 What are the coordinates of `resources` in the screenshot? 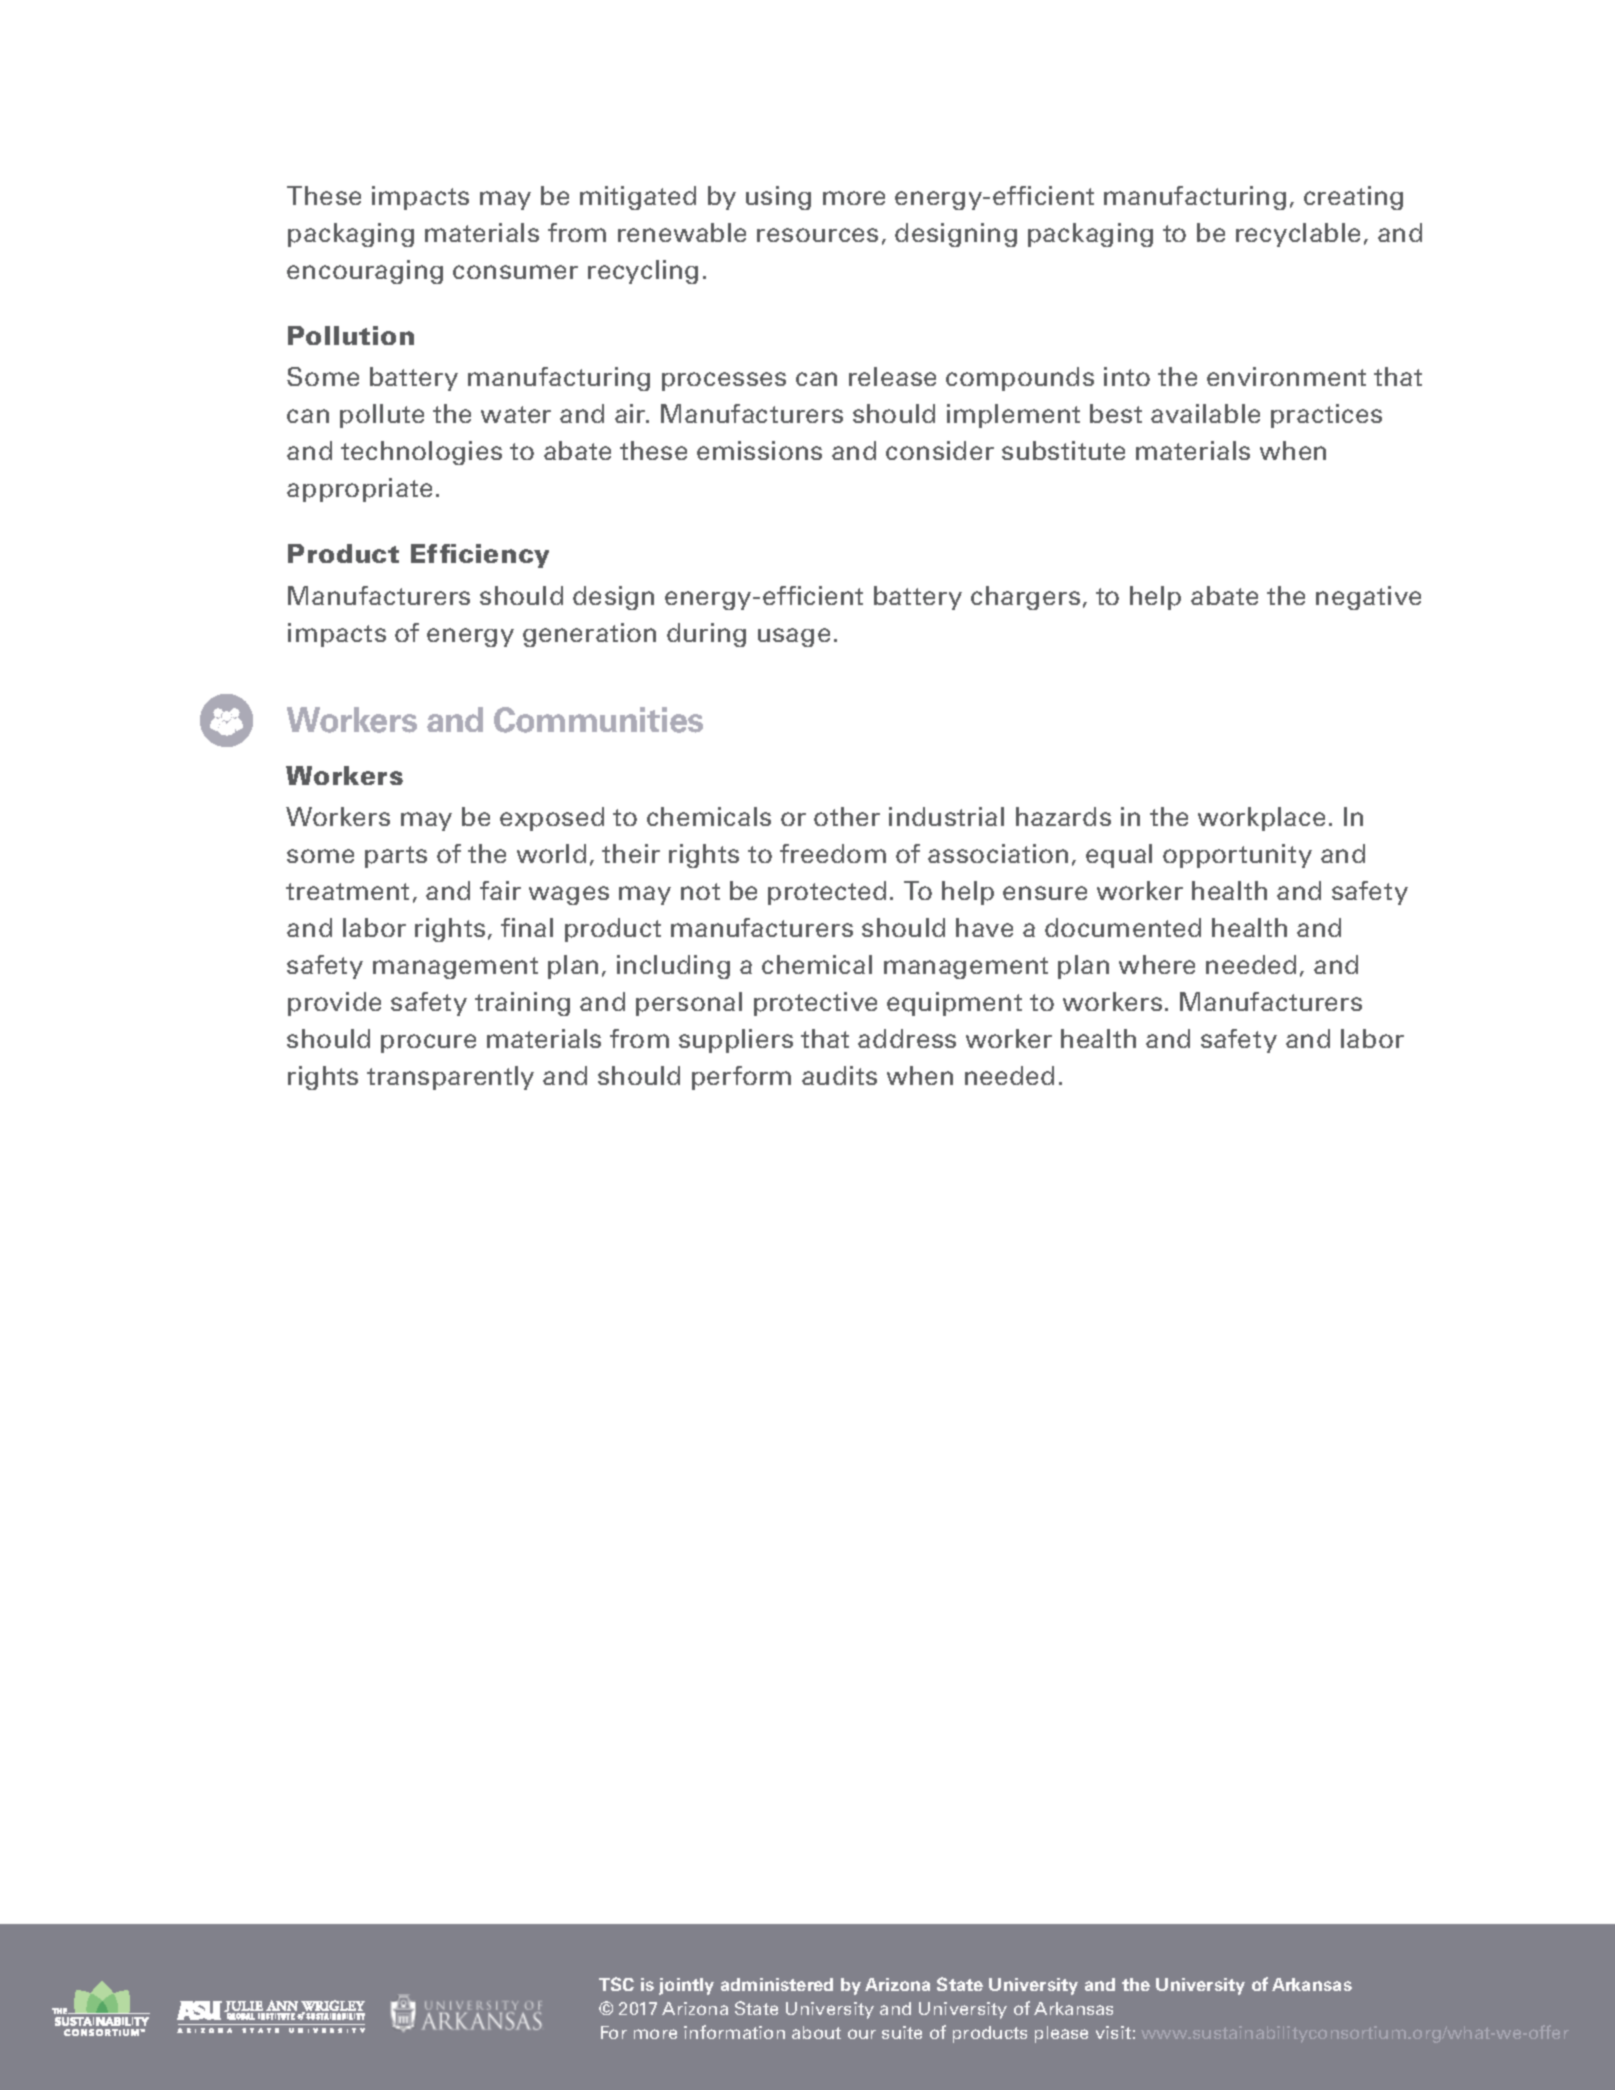 It's located at (817, 235).
